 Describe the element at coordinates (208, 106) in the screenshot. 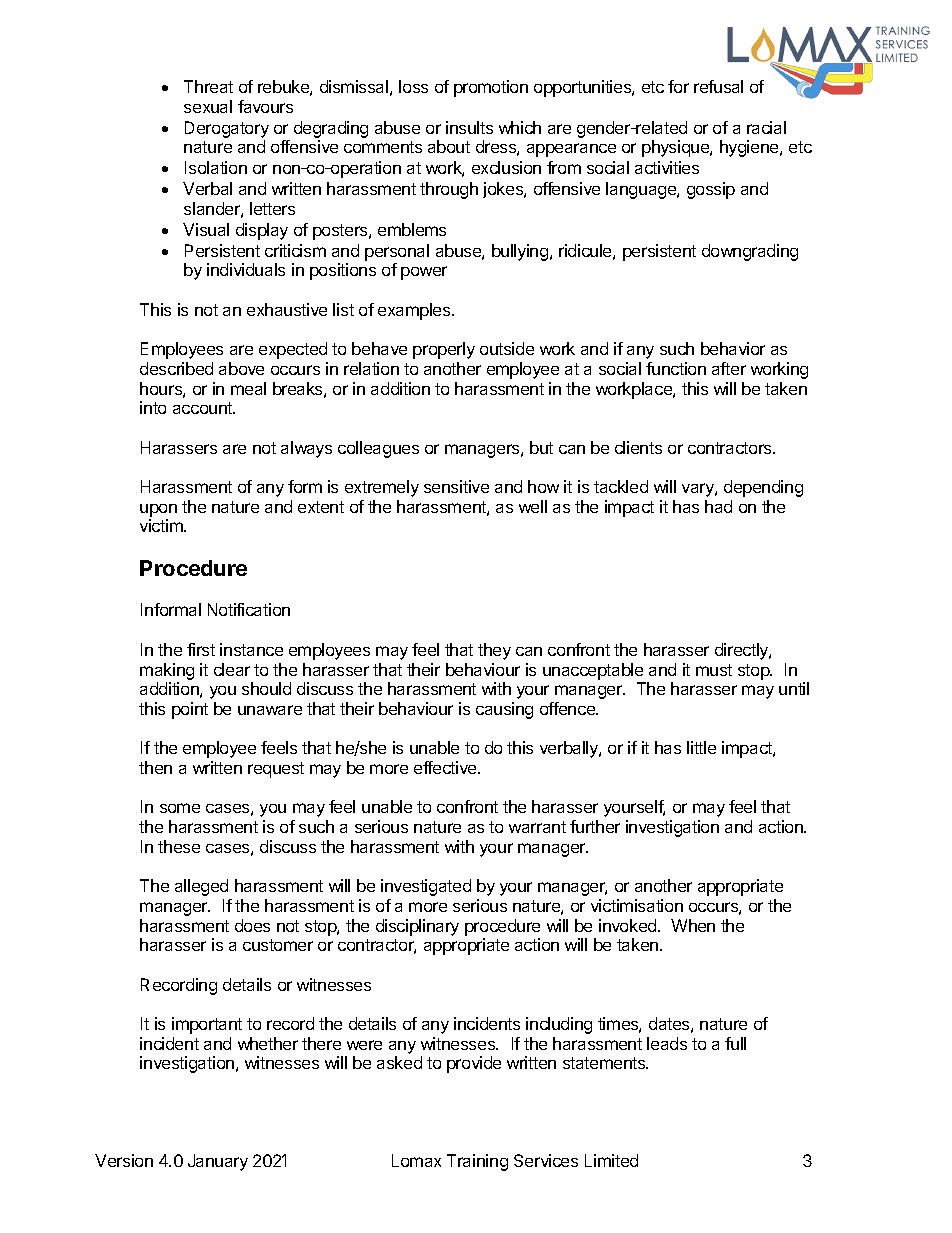

I see `sexual` at that location.
